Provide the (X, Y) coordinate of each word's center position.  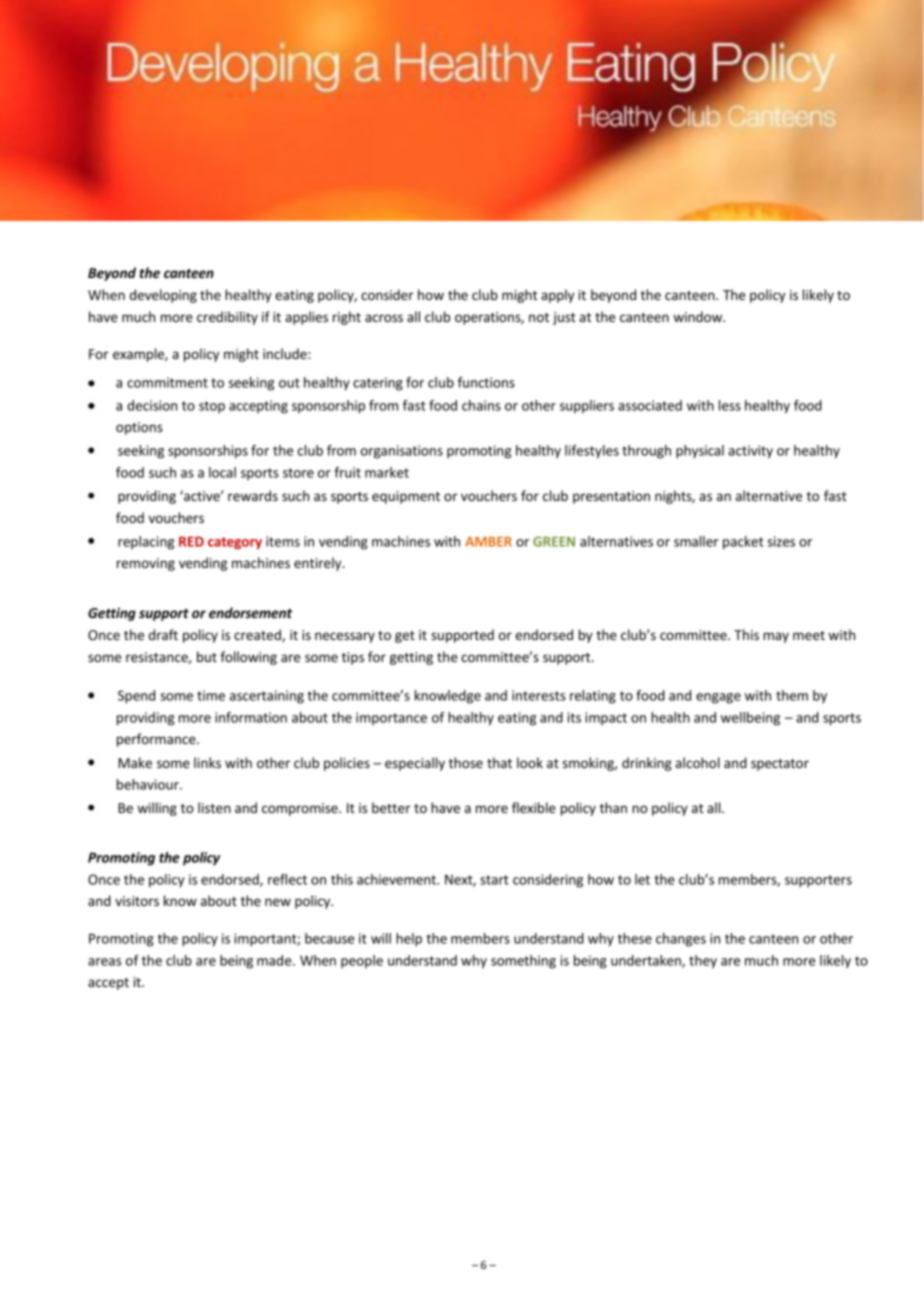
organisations (402, 452)
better (391, 807)
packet (743, 543)
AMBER (488, 542)
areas (104, 962)
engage (718, 698)
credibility (227, 318)
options (139, 428)
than (613, 807)
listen (214, 807)
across (384, 318)
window (699, 316)
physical (700, 452)
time (211, 695)
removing (146, 564)
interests (539, 695)
